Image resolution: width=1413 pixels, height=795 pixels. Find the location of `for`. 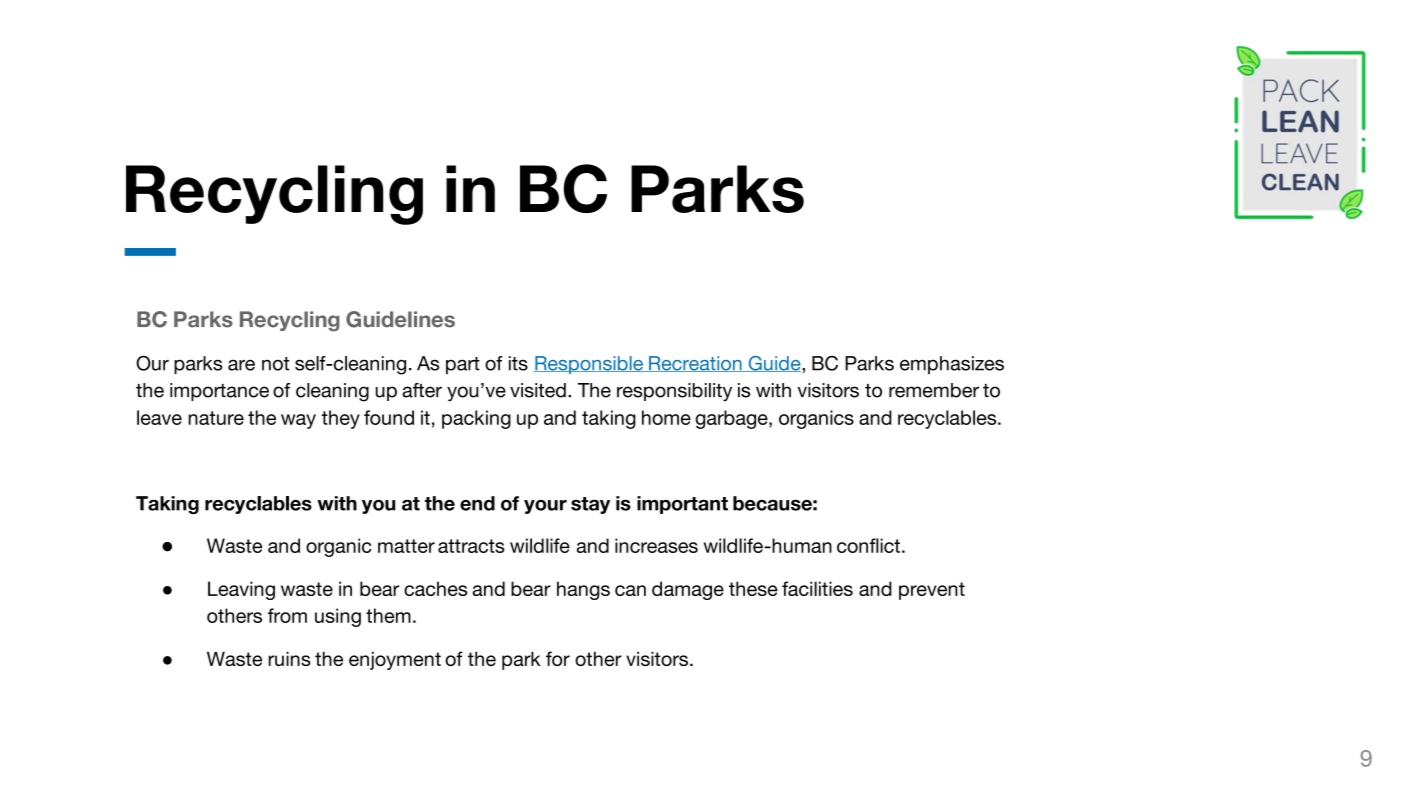

for is located at coordinates (558, 658).
